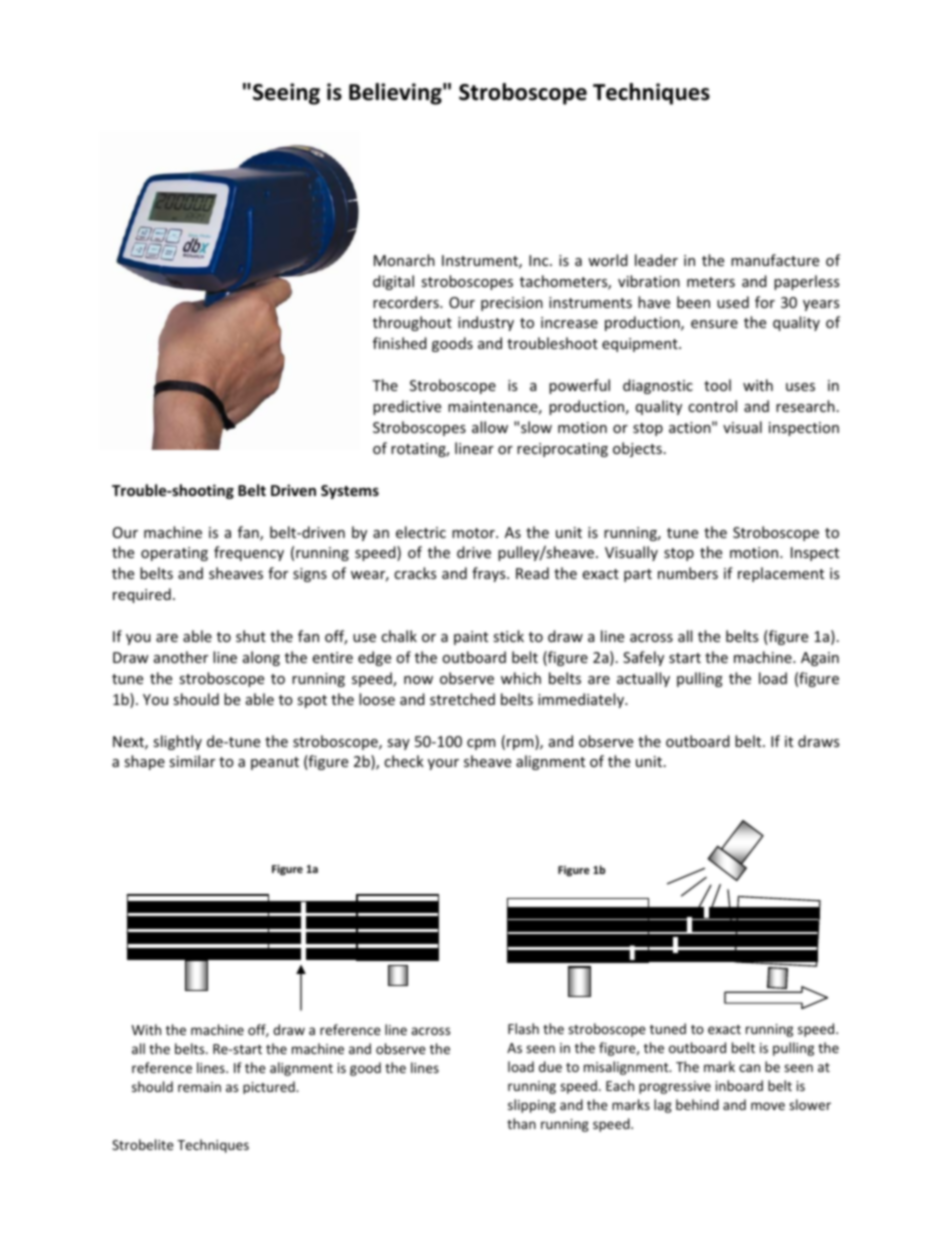 The width and height of the page is (952, 1233). I want to click on Seeing, so click(286, 94).
